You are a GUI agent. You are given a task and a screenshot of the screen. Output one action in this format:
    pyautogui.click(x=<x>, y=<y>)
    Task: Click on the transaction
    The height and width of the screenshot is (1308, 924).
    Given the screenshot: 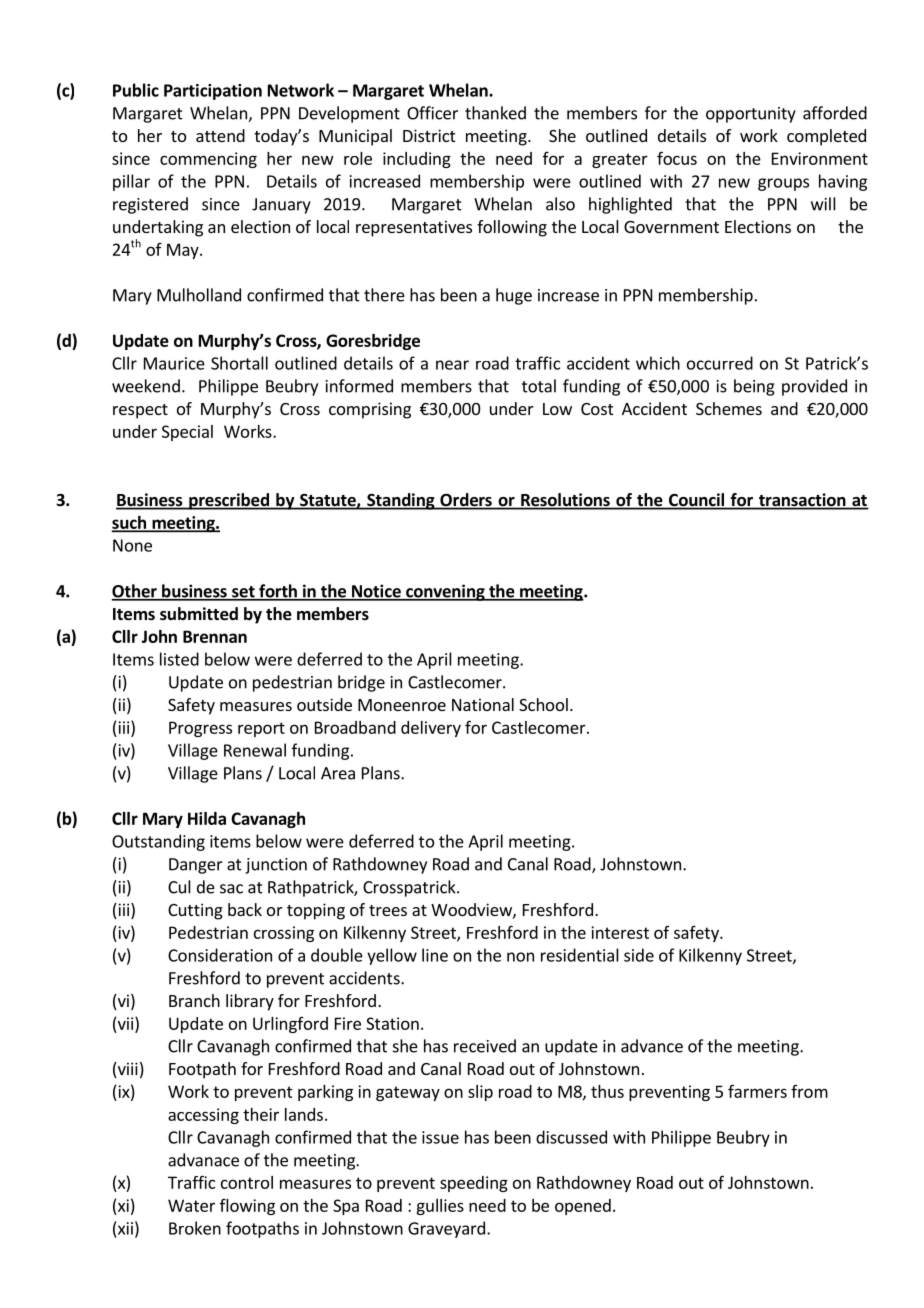 What is the action you would take?
    pyautogui.click(x=802, y=501)
